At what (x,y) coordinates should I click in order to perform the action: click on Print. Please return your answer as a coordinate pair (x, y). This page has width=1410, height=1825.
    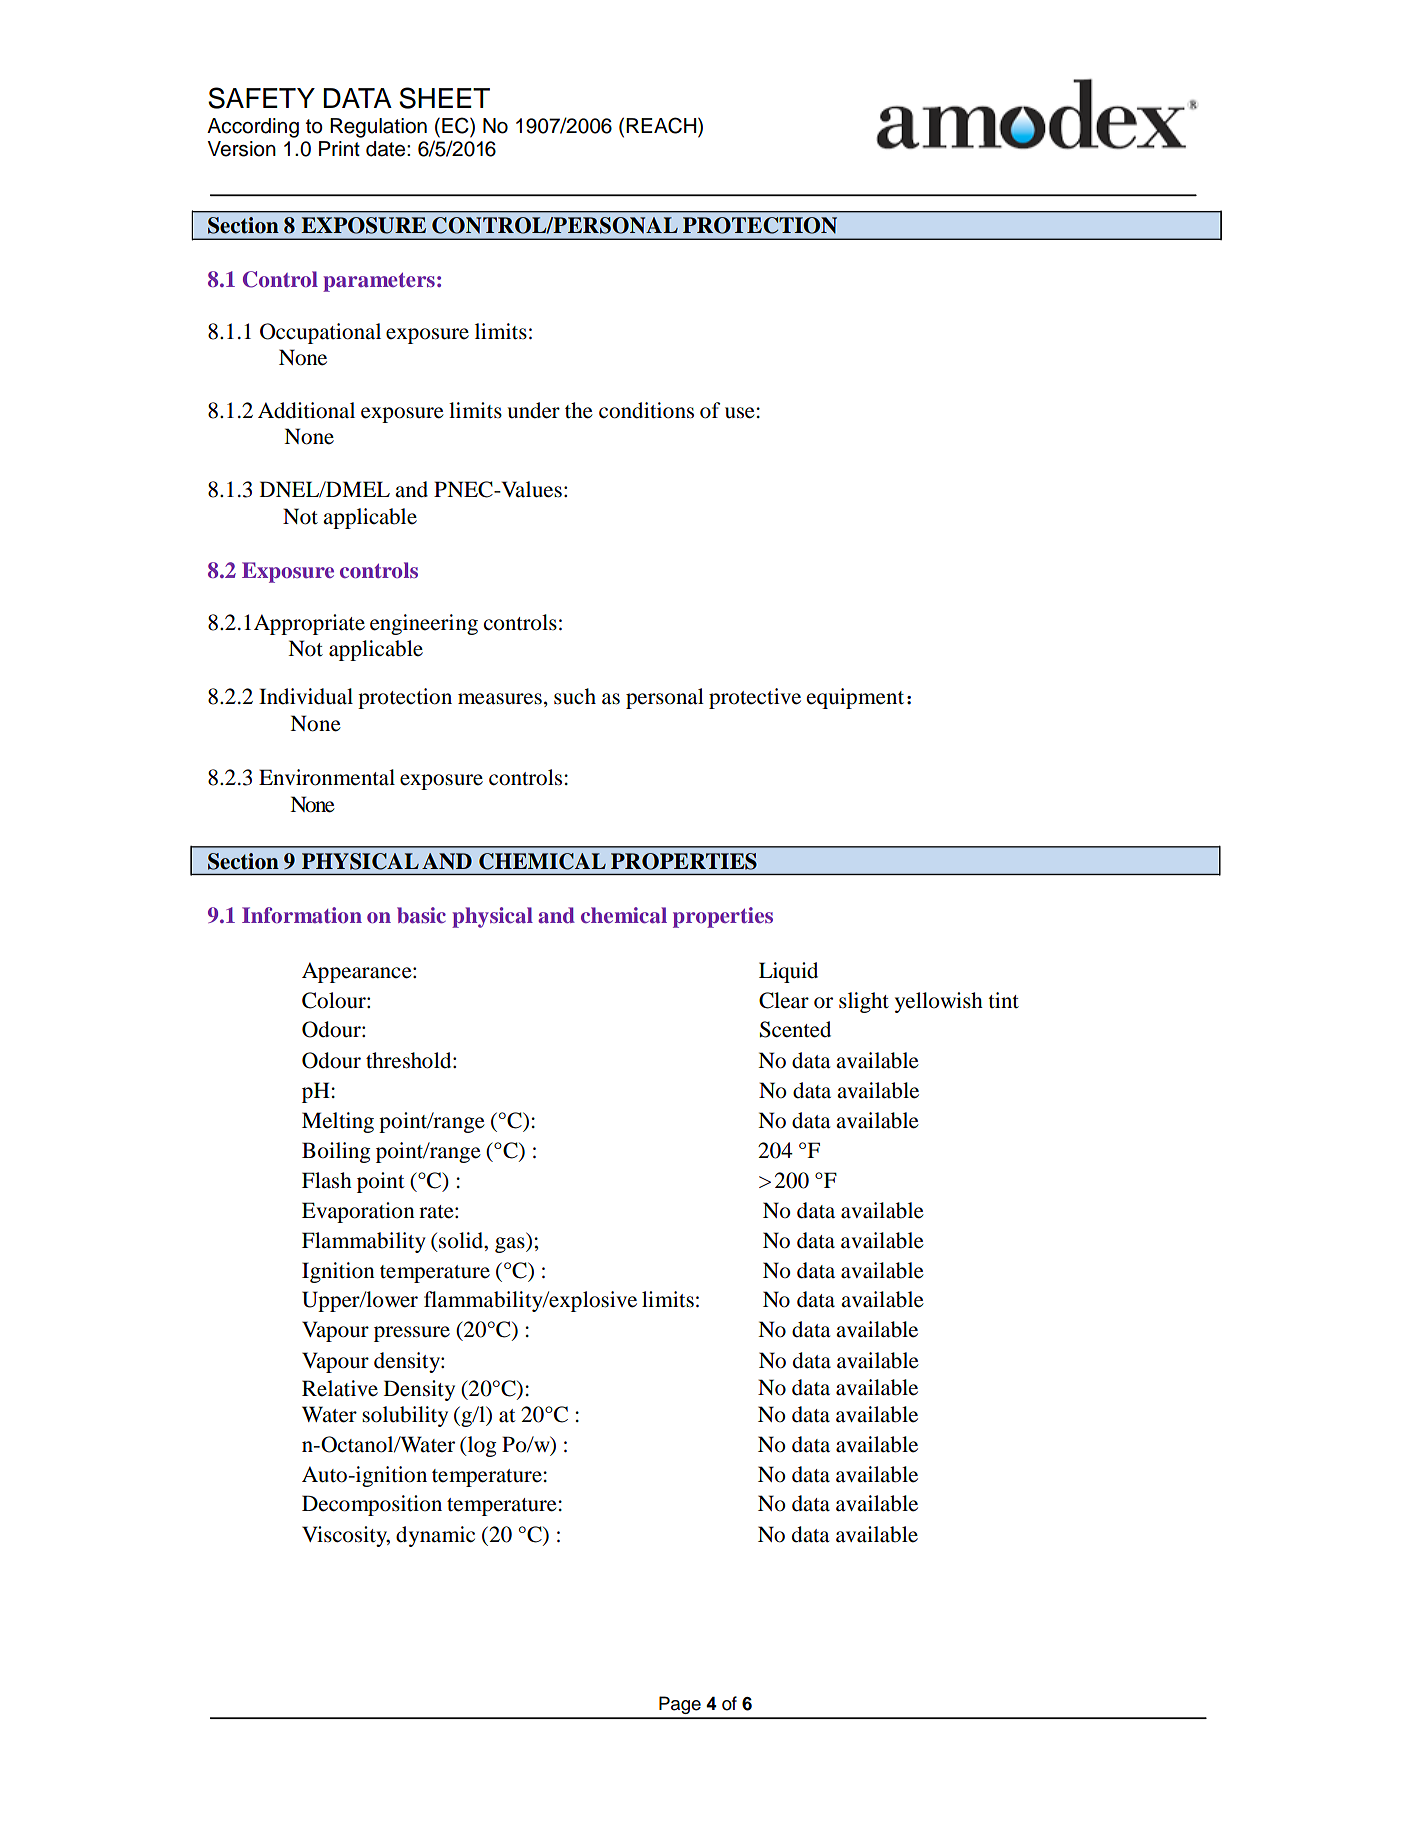
    Looking at the image, I should click on (339, 148).
